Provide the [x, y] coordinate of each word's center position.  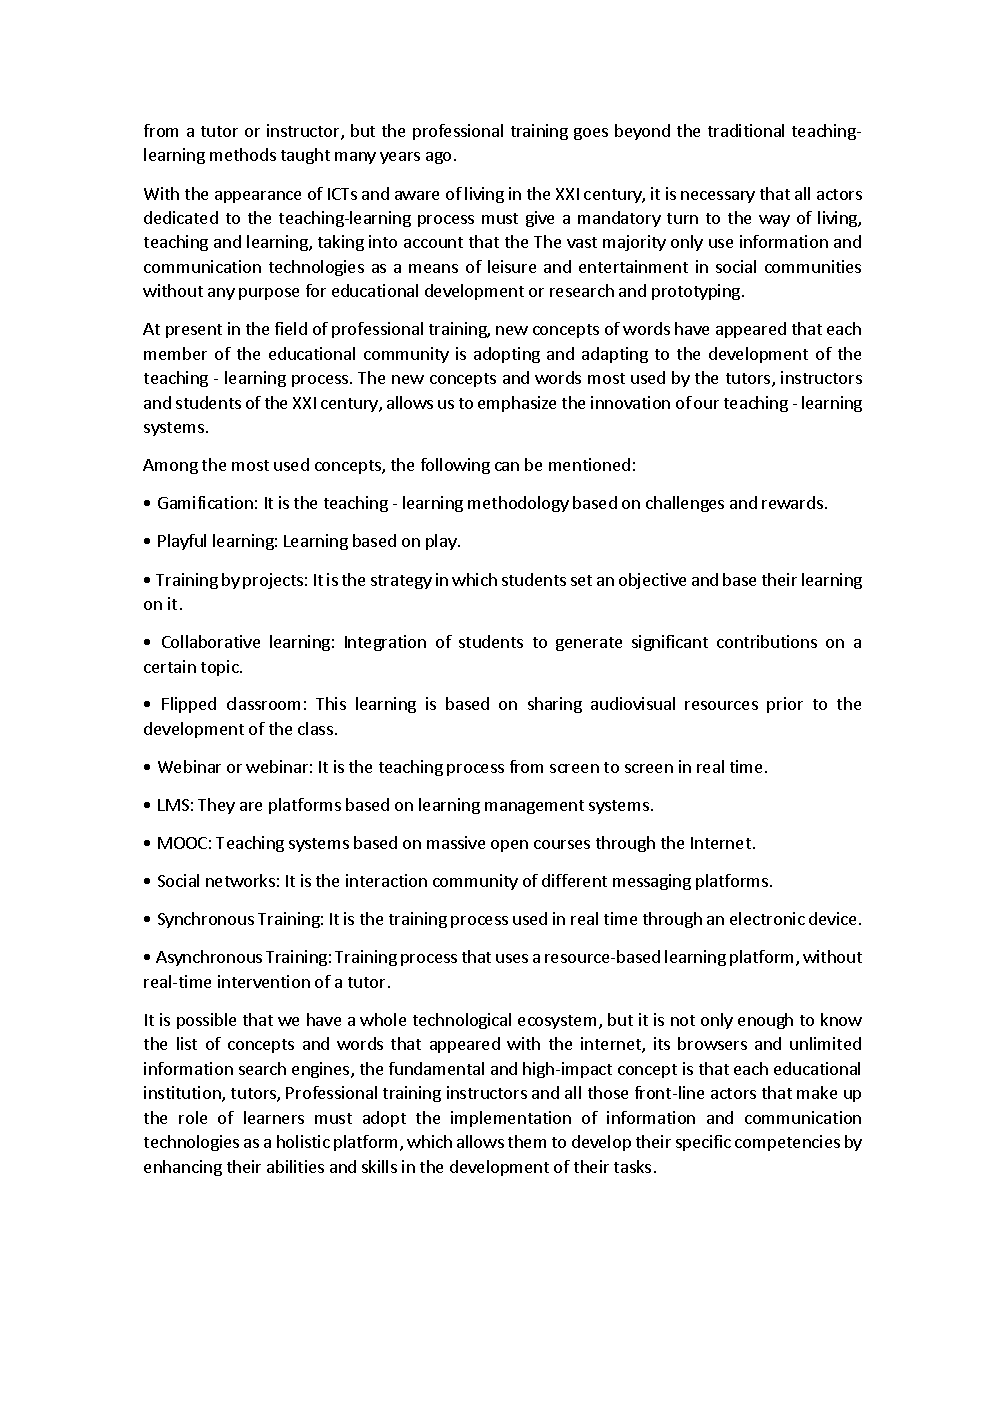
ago [438, 158]
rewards [792, 502]
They [216, 806]
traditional [746, 130]
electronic [767, 918]
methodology [518, 504]
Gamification [205, 502]
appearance [258, 197]
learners [274, 1117]
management [534, 807]
